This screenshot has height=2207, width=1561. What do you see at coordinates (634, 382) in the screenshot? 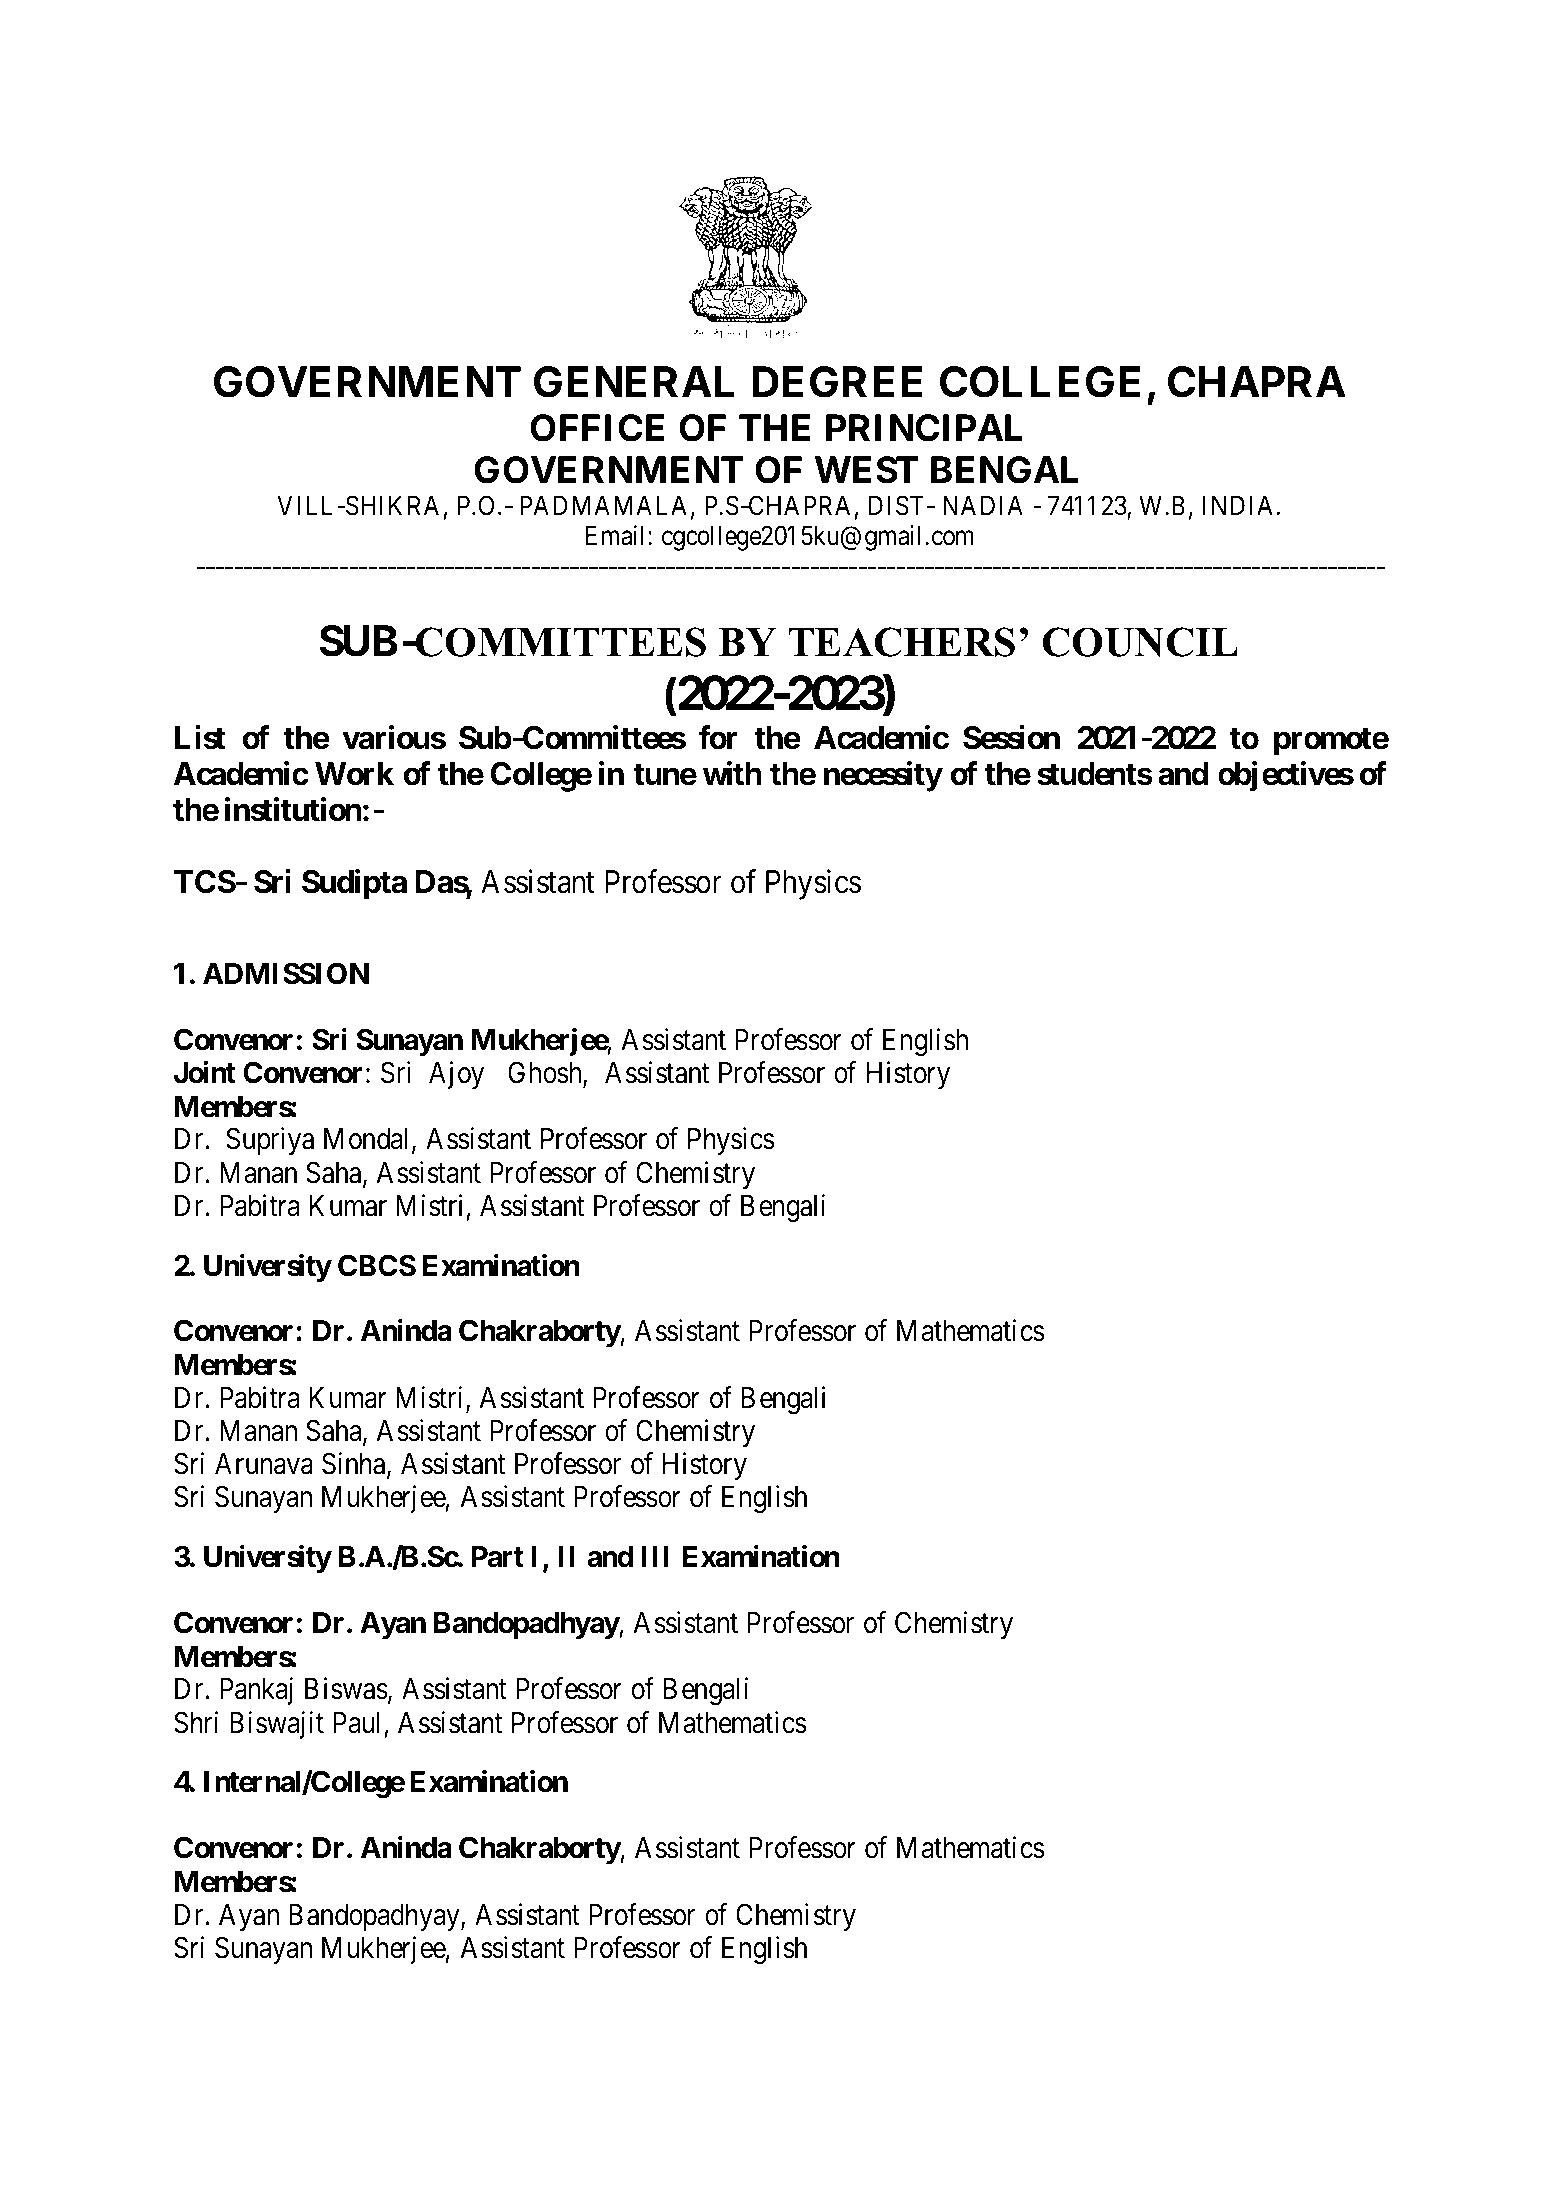
I see `GENERAL` at bounding box center [634, 382].
